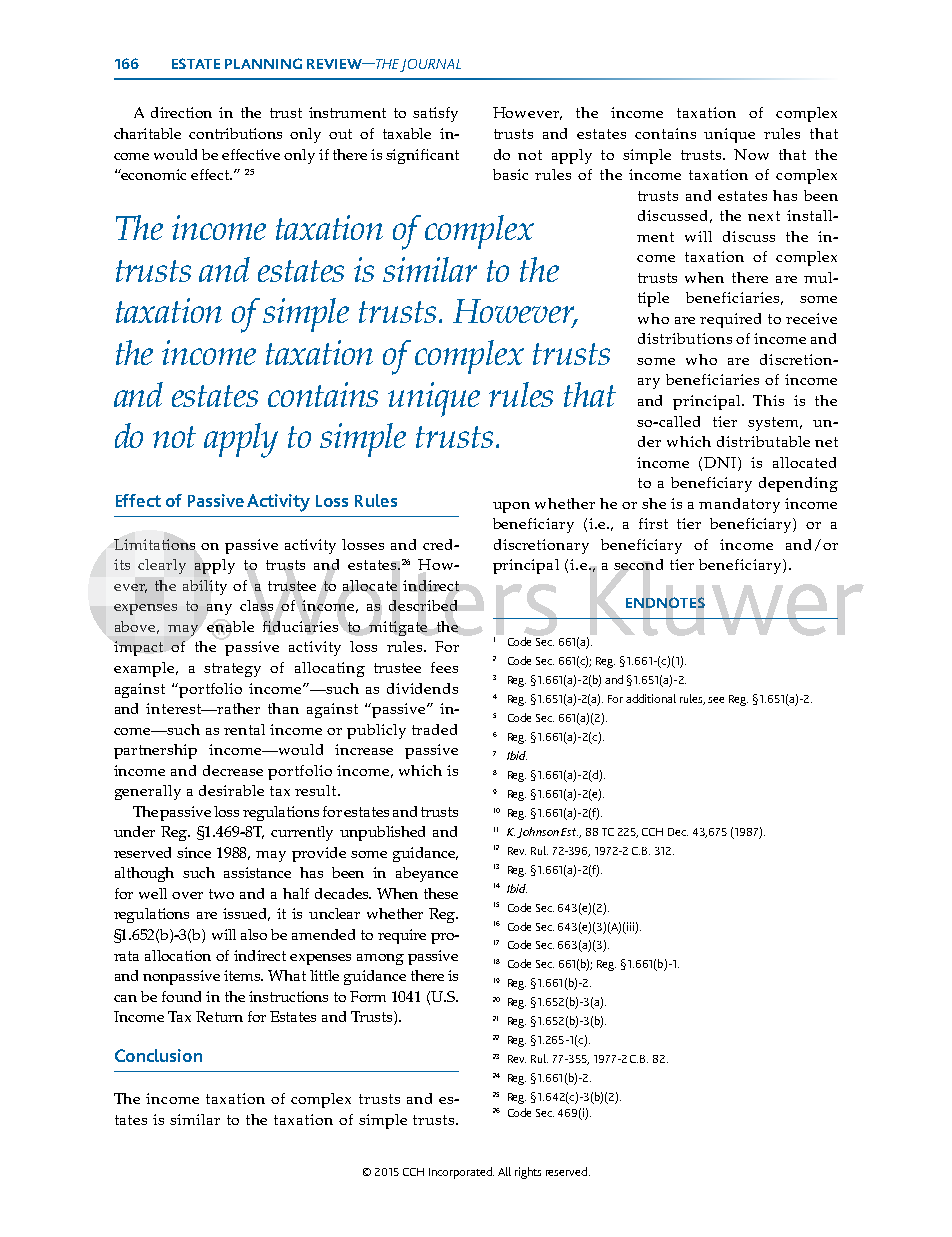  What do you see at coordinates (181, 112) in the page?
I see `direction` at bounding box center [181, 112].
